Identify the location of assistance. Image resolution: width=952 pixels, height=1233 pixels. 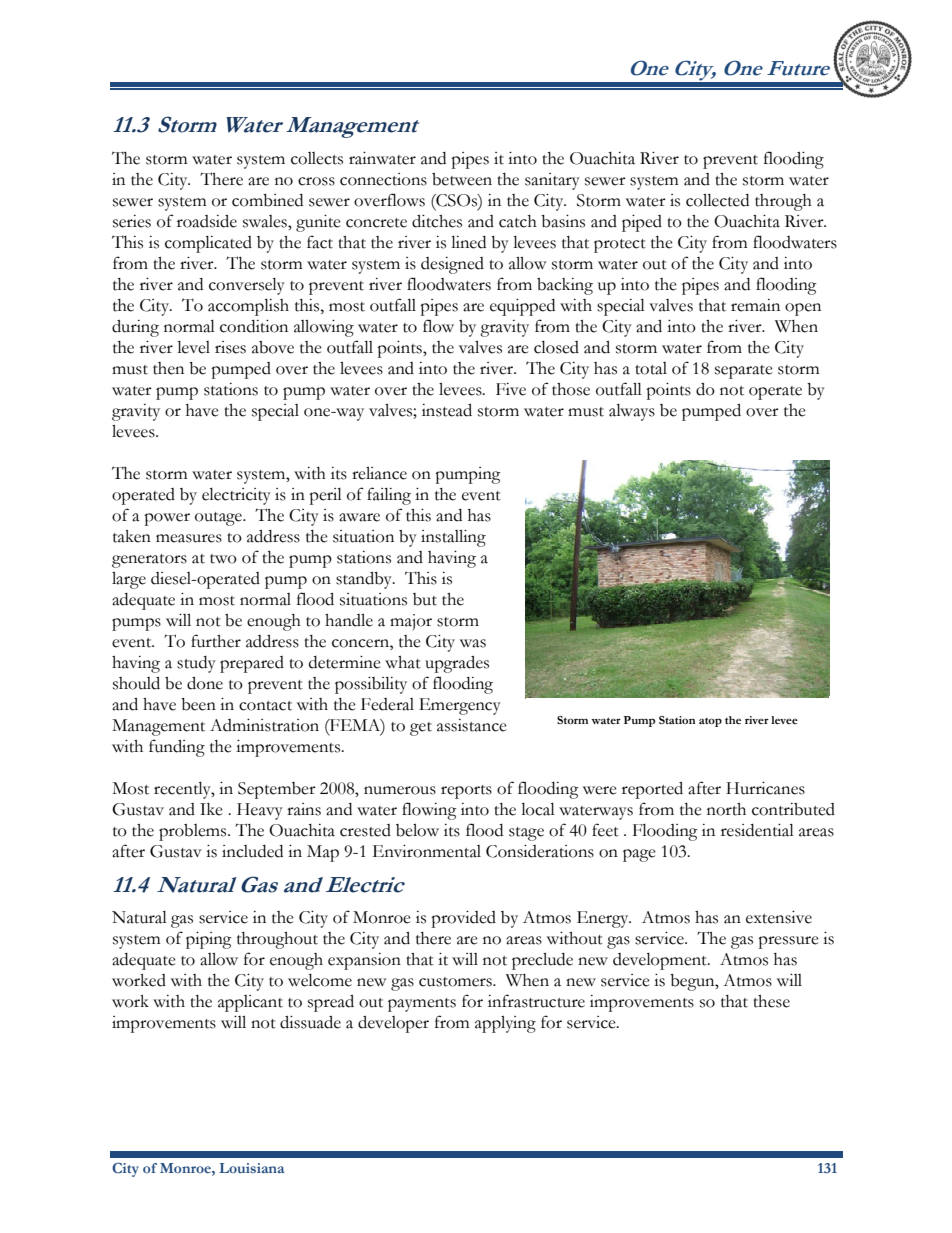
(472, 725).
